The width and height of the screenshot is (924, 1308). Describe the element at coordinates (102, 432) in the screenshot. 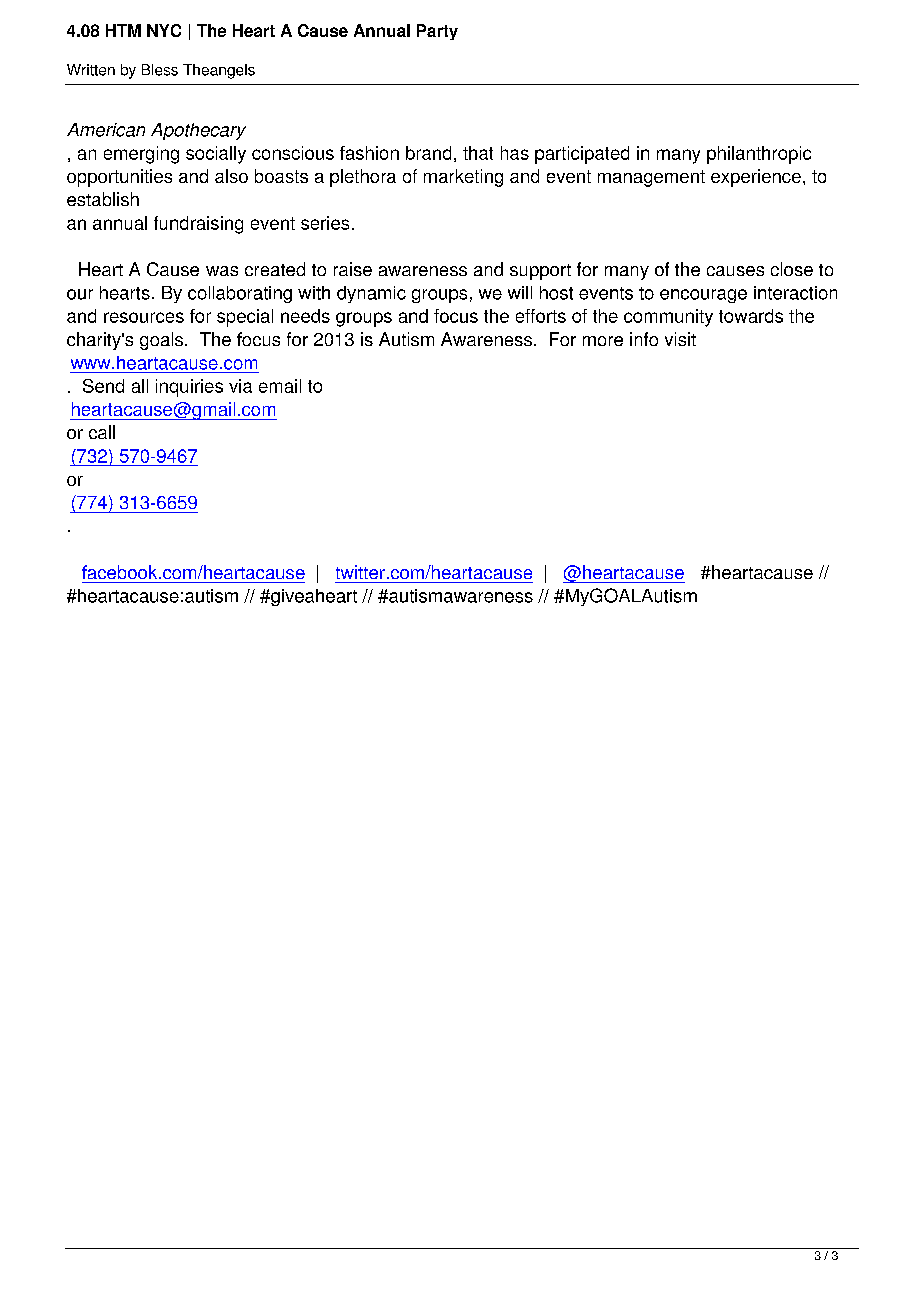

I see `call` at that location.
